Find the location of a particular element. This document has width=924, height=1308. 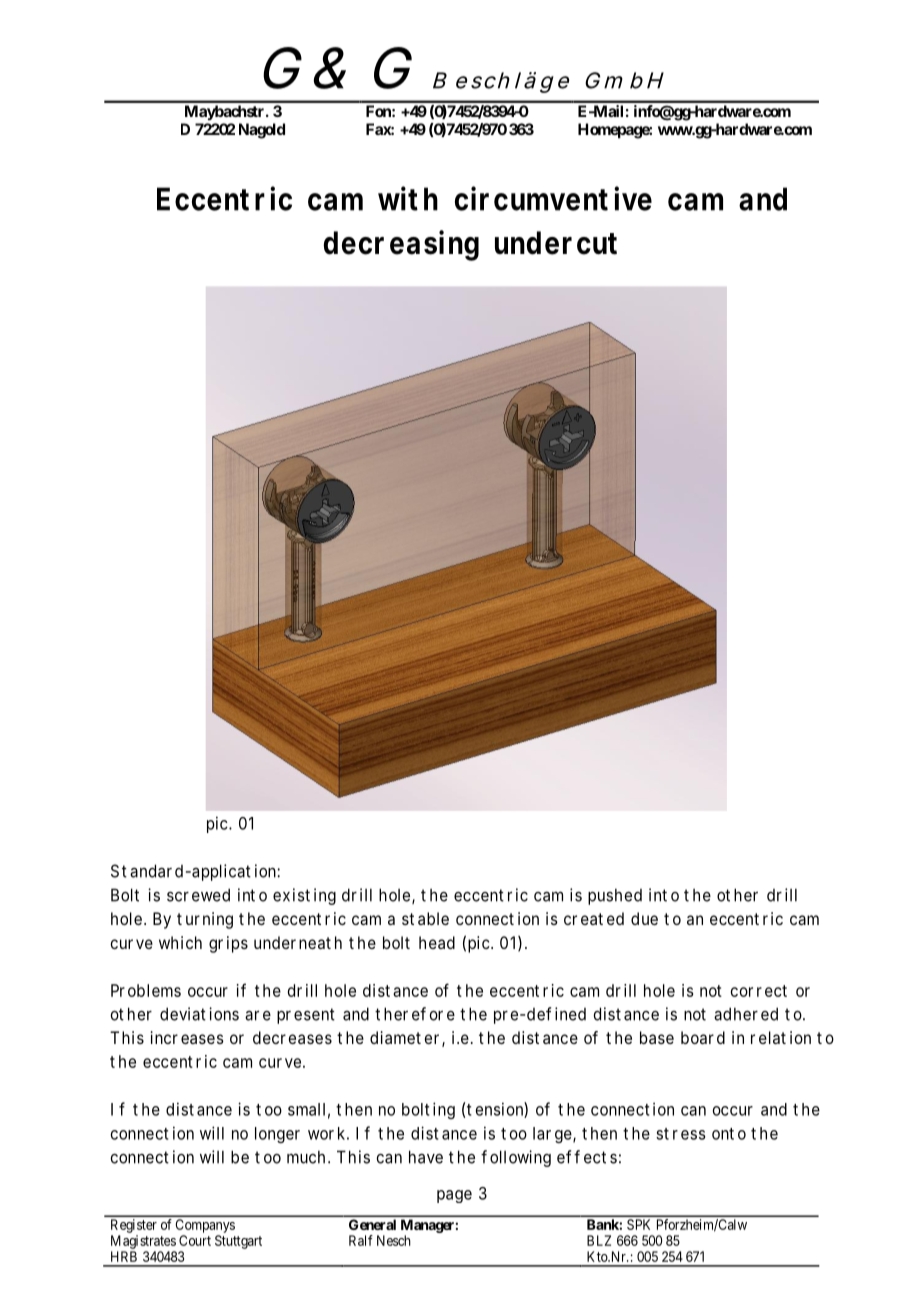

with is located at coordinates (408, 198).
